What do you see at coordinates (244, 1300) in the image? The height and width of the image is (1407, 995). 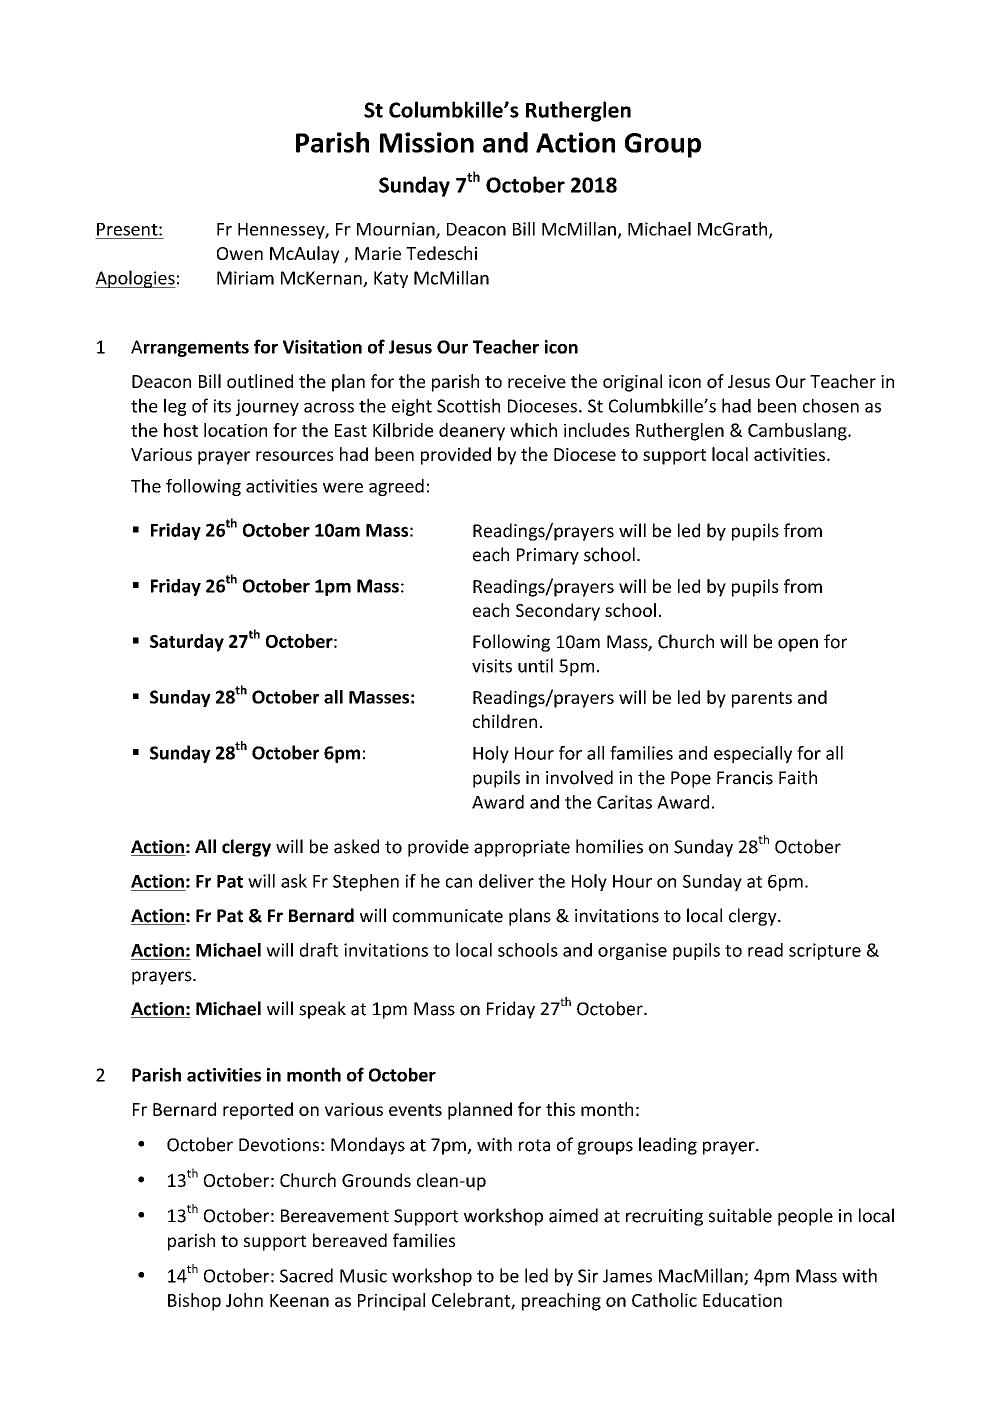 I see `John` at bounding box center [244, 1300].
